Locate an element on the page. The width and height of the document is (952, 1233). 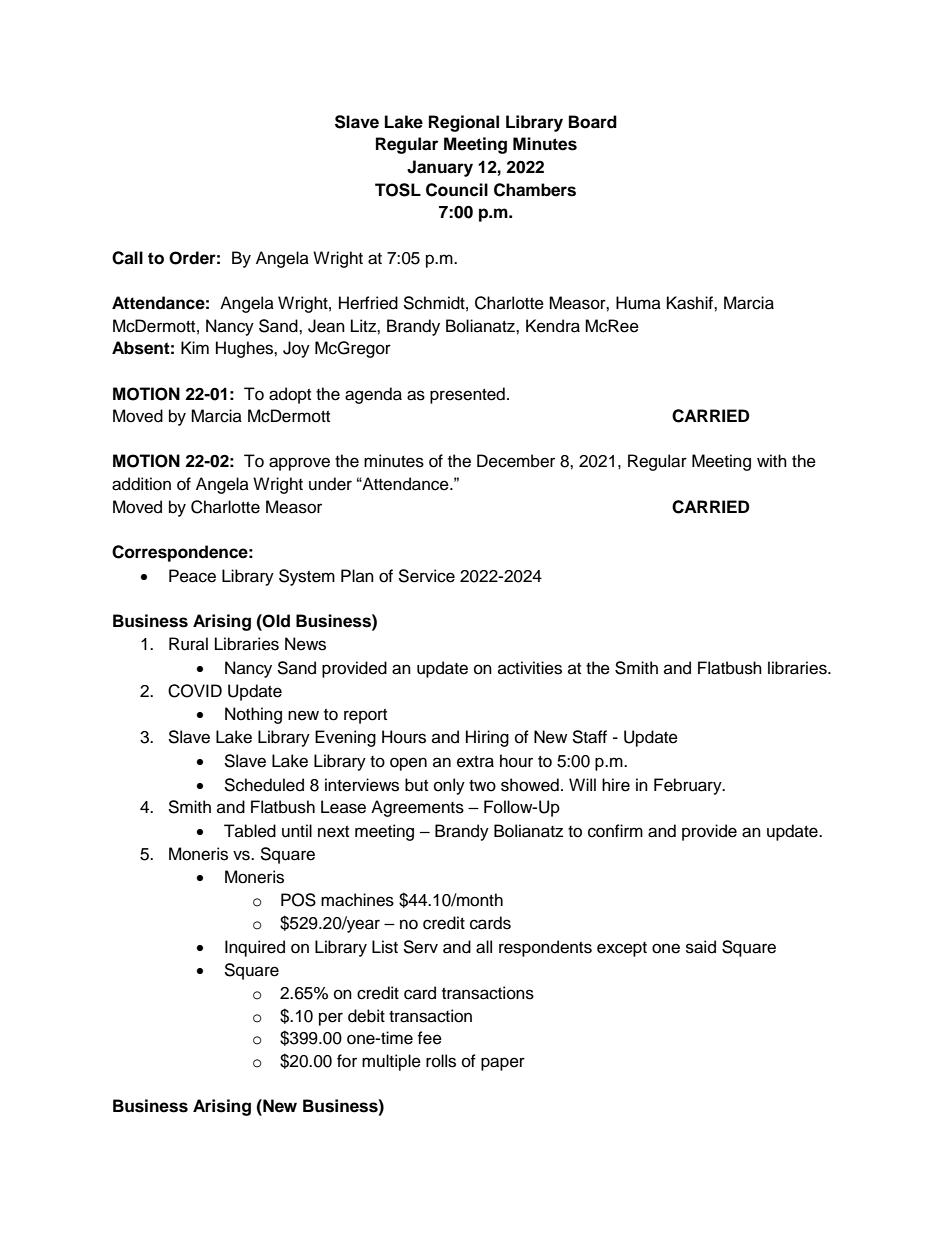
Board is located at coordinates (593, 122).
